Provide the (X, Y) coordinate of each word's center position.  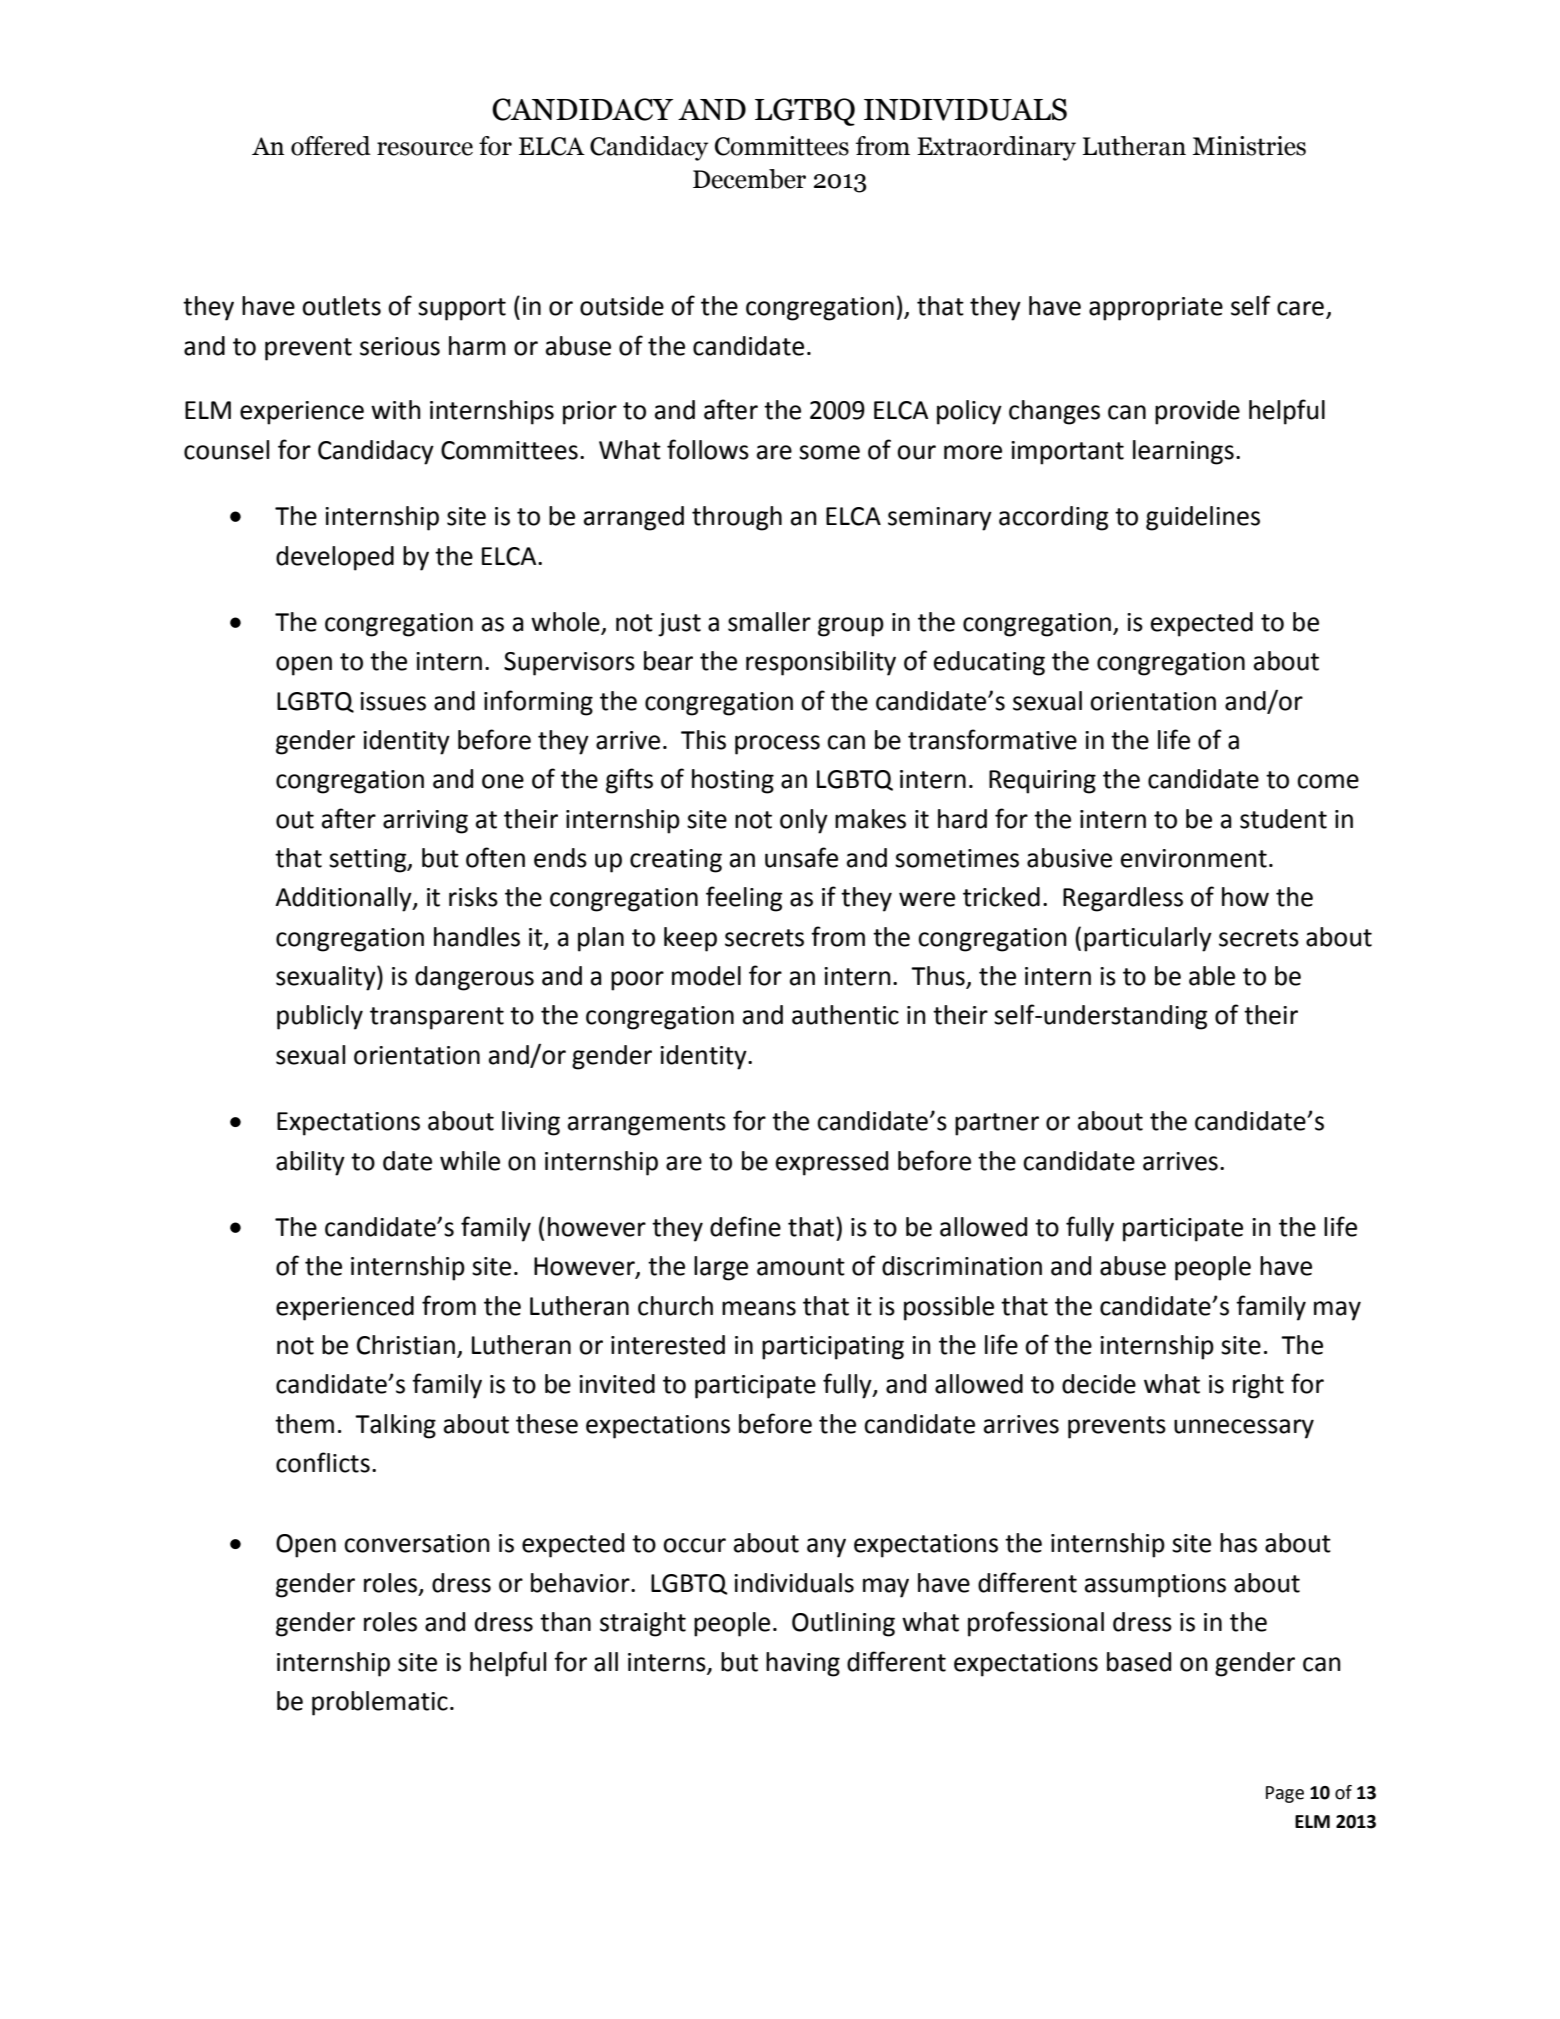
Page (1285, 1794)
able (1212, 976)
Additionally (344, 899)
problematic (380, 1703)
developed (335, 558)
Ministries (1249, 146)
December (749, 179)
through (737, 518)
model (706, 976)
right (1258, 1386)
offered (331, 146)
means (759, 1308)
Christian (406, 1345)
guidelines (1203, 518)
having (803, 1664)
